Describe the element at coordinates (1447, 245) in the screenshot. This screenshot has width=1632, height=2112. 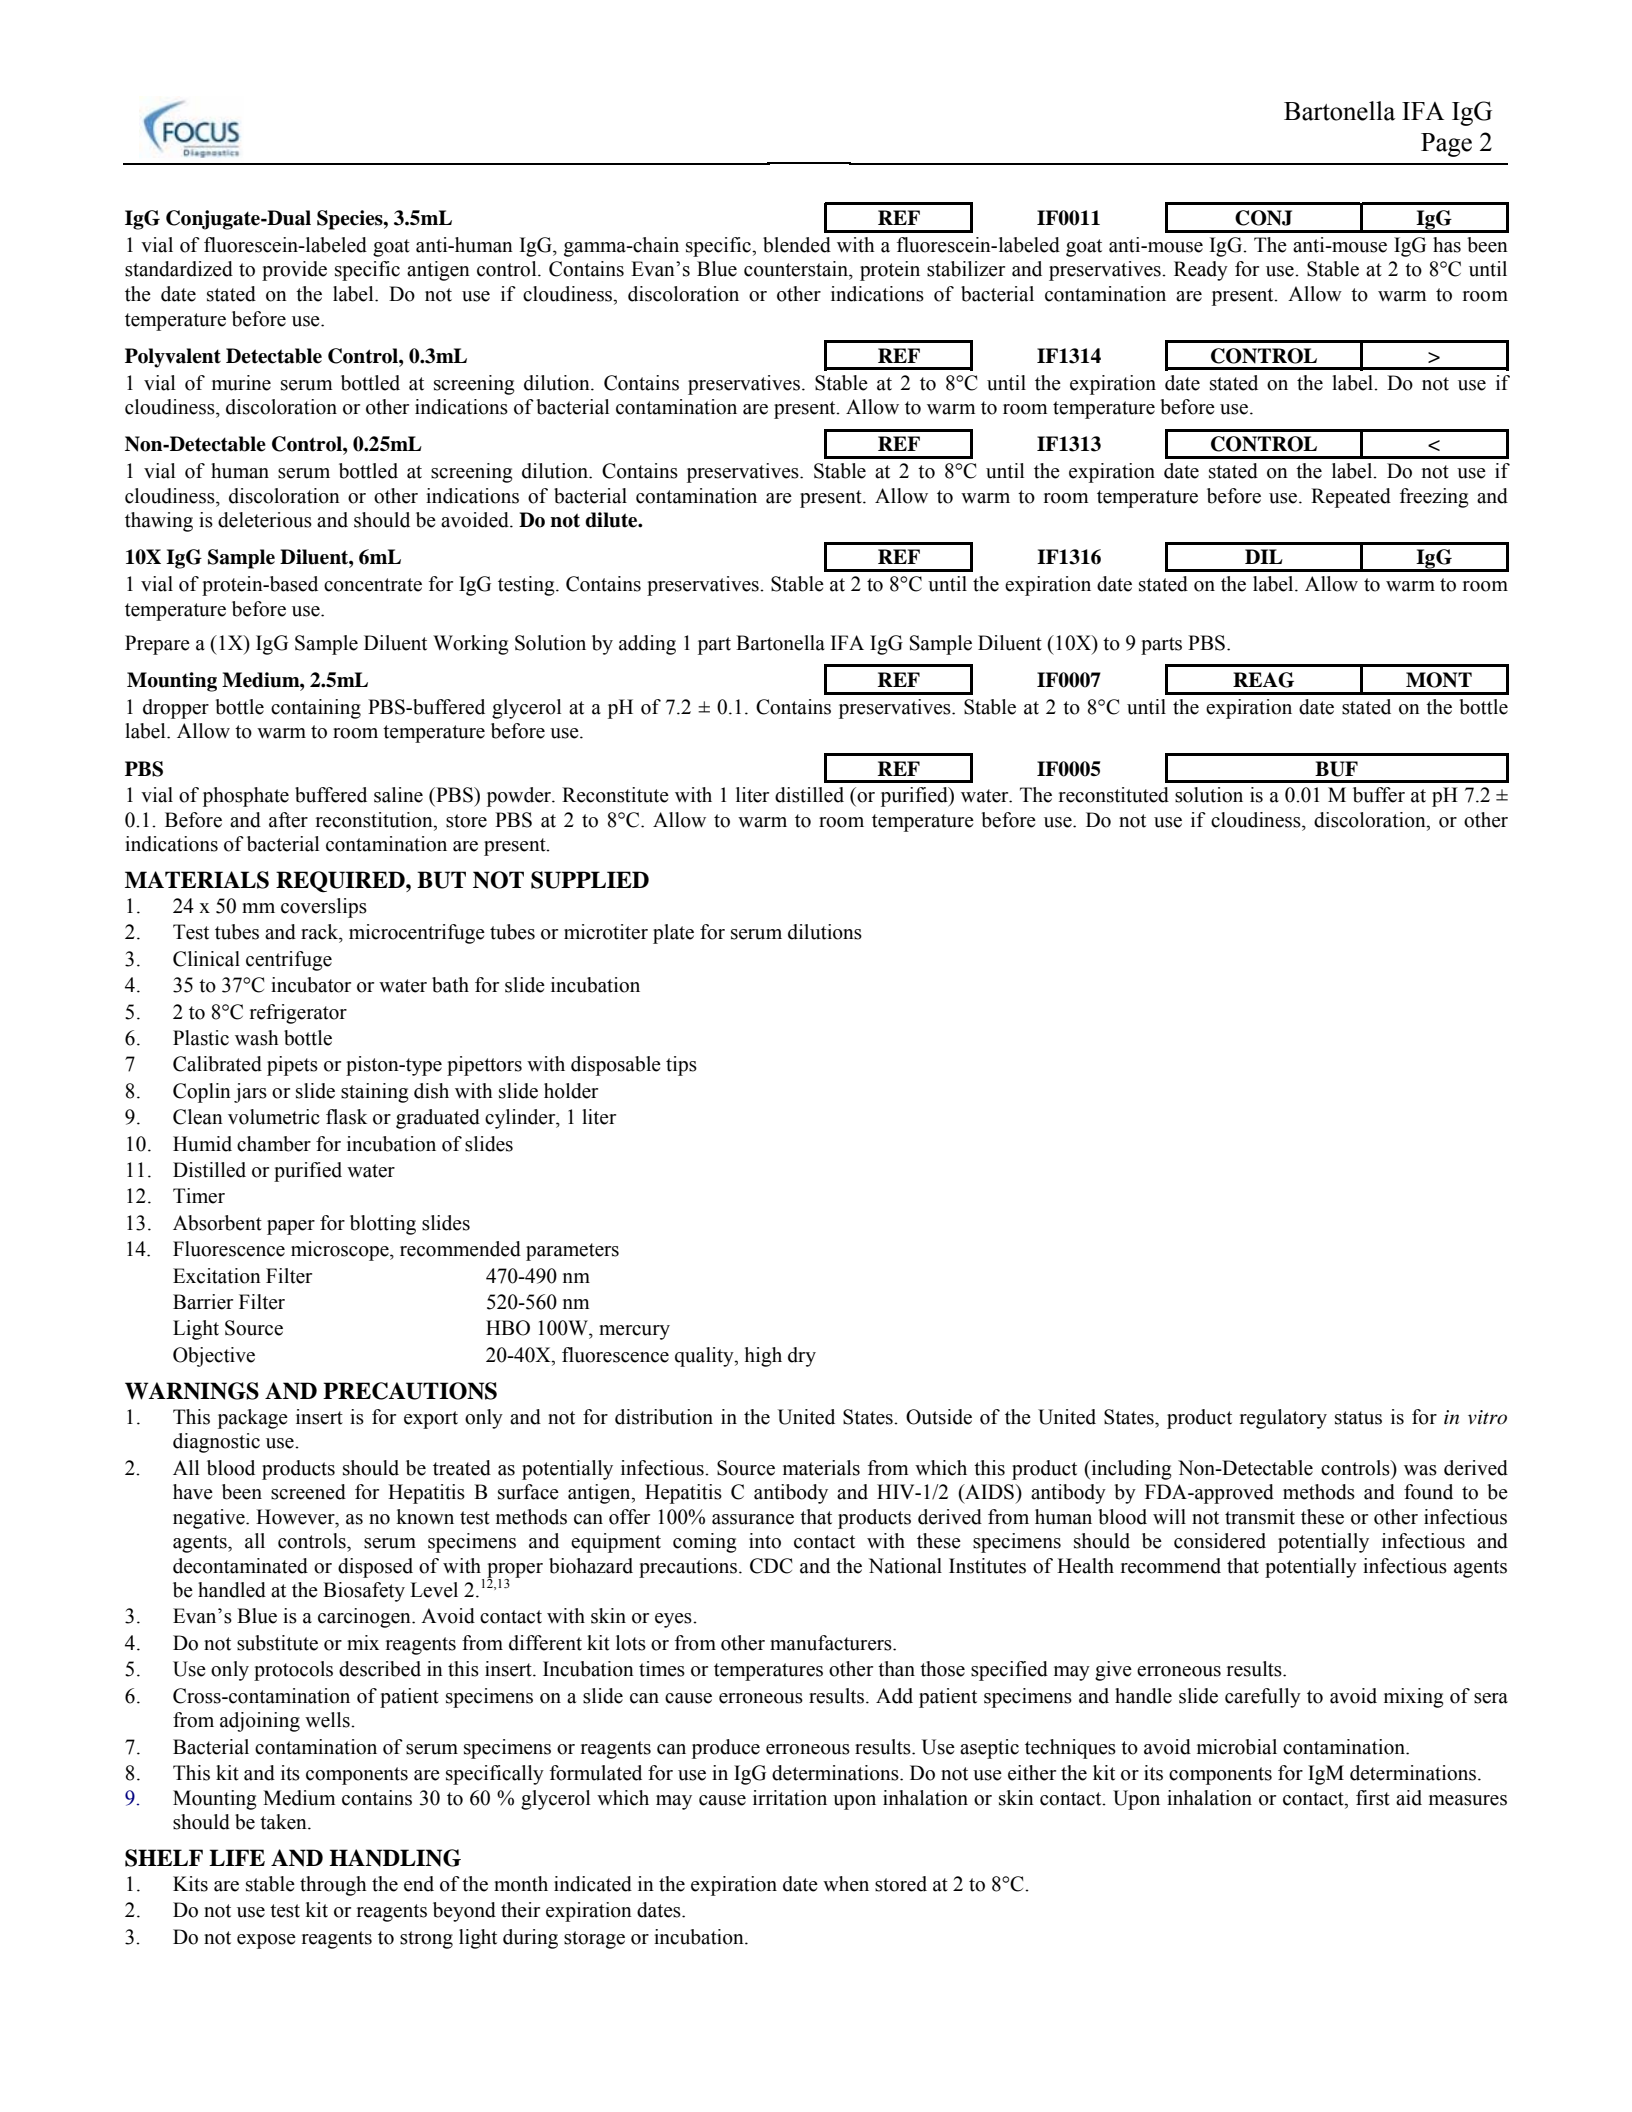
I see `has` at that location.
